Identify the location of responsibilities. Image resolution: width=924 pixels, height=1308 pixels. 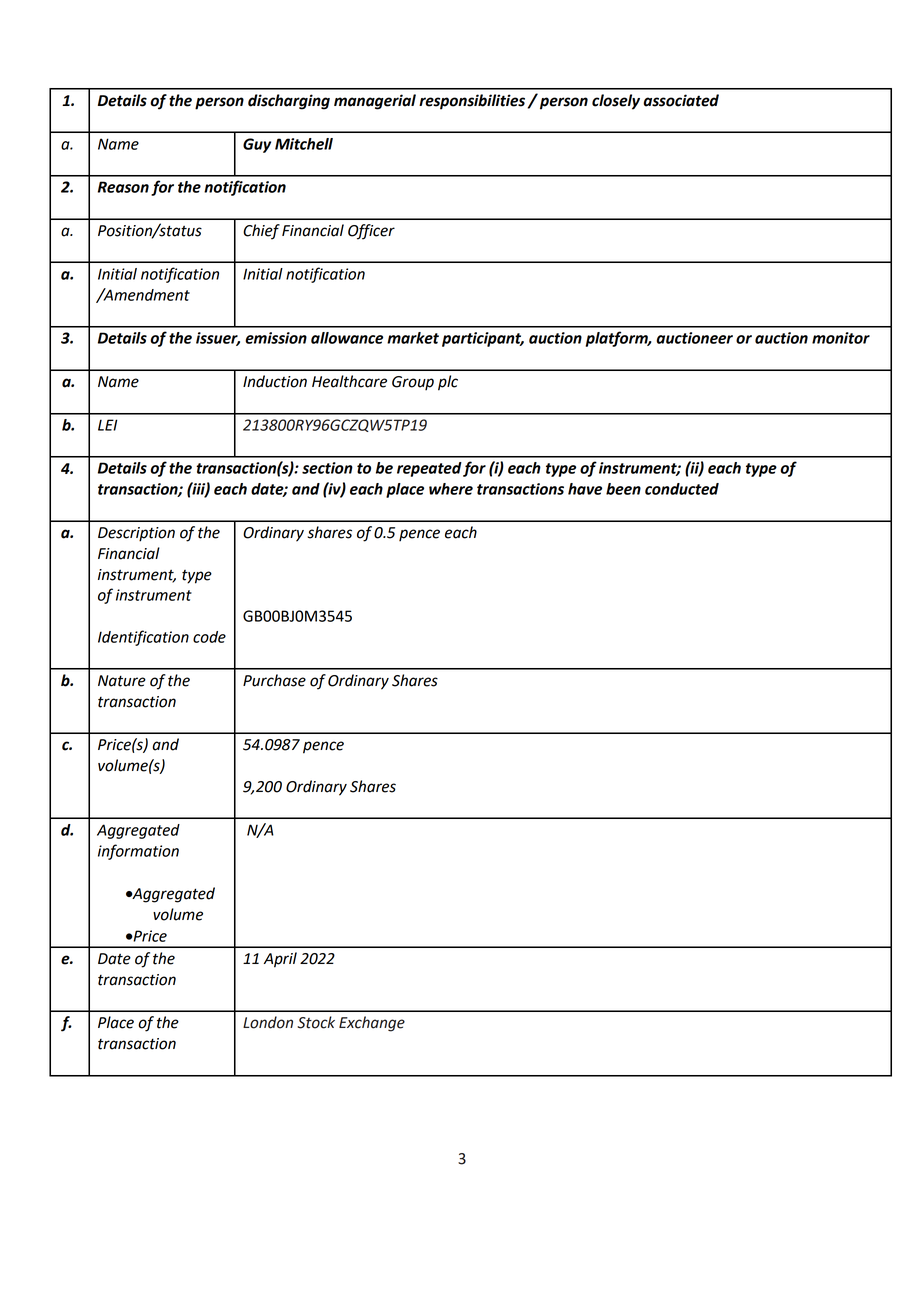
(472, 102).
